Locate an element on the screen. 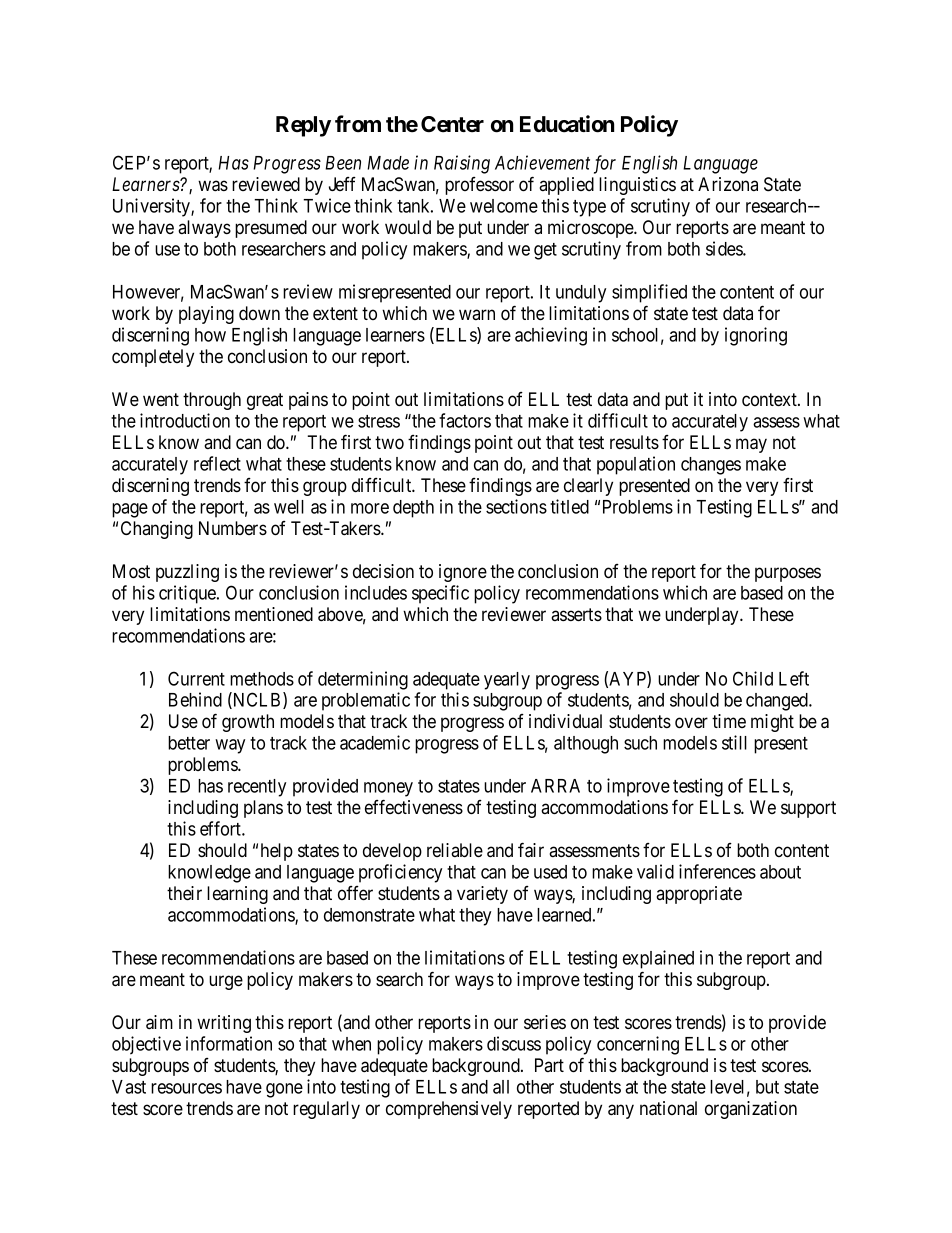  all is located at coordinates (501, 1087).
